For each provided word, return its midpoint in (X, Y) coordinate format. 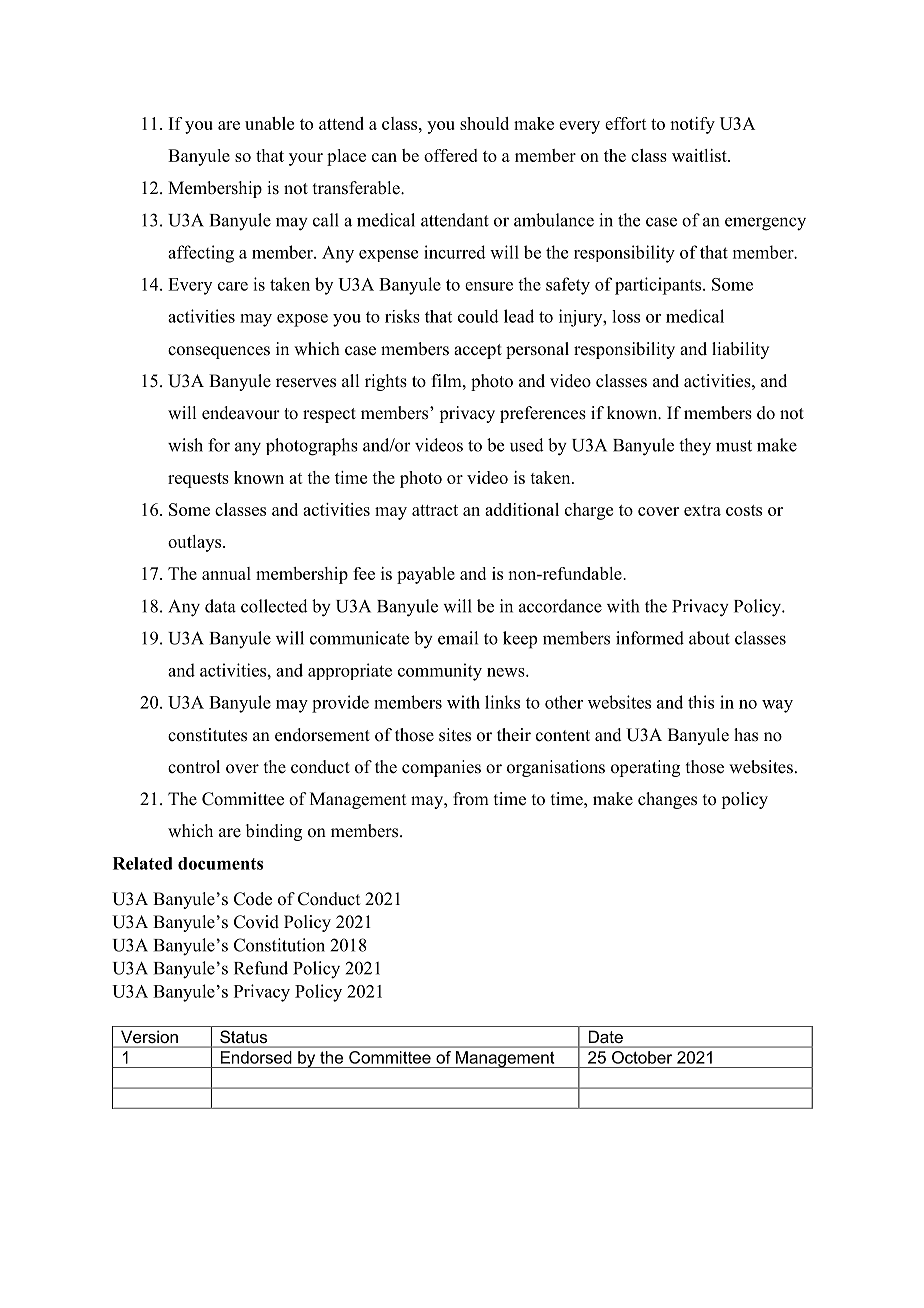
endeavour (241, 413)
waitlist (700, 155)
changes (667, 800)
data (220, 606)
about (709, 638)
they (695, 447)
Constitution (279, 945)
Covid (256, 922)
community (440, 672)
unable (269, 123)
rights (386, 382)
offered (451, 155)
